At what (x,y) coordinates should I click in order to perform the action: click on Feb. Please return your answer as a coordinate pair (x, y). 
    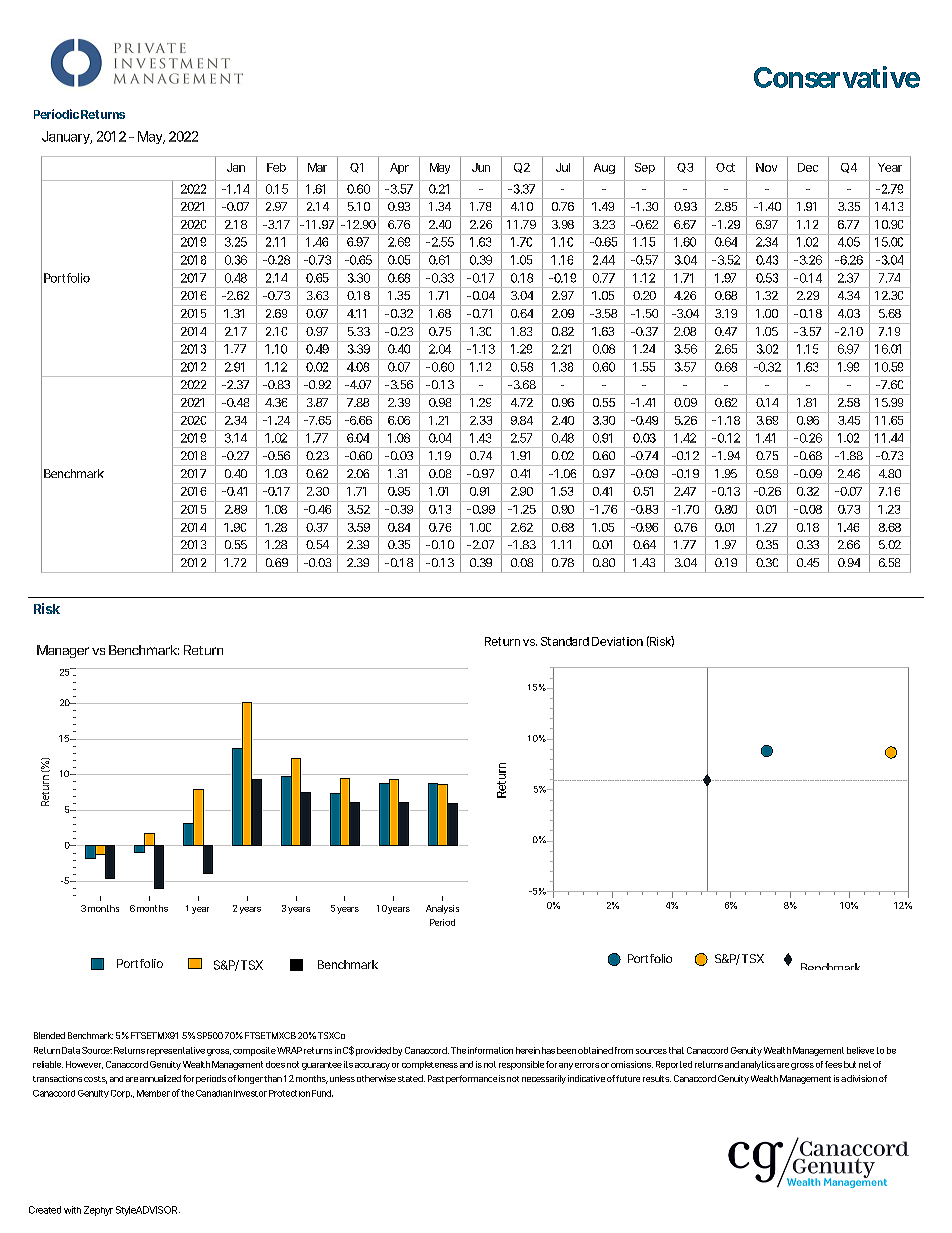
    Looking at the image, I should click on (276, 167).
